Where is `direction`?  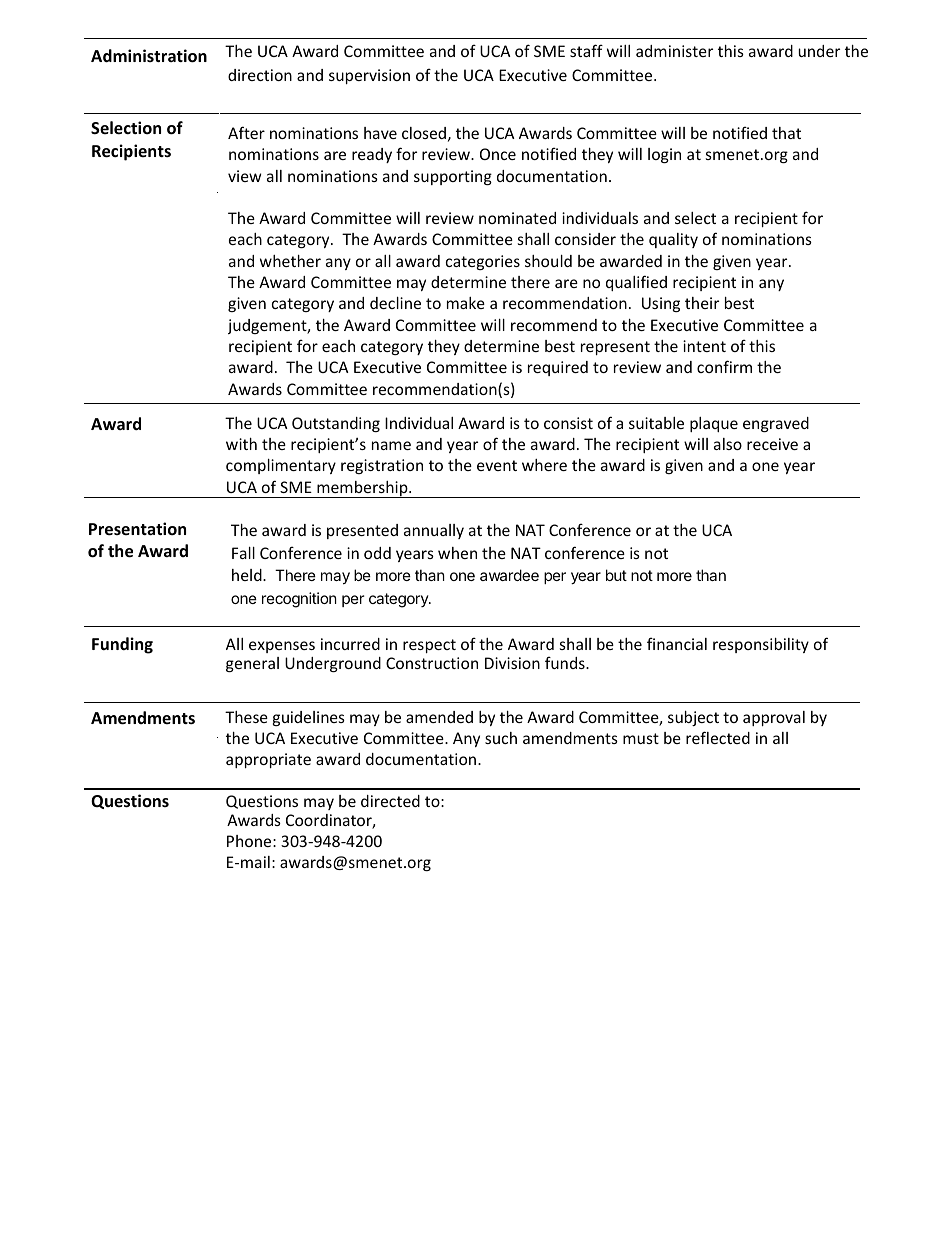 direction is located at coordinates (260, 75).
